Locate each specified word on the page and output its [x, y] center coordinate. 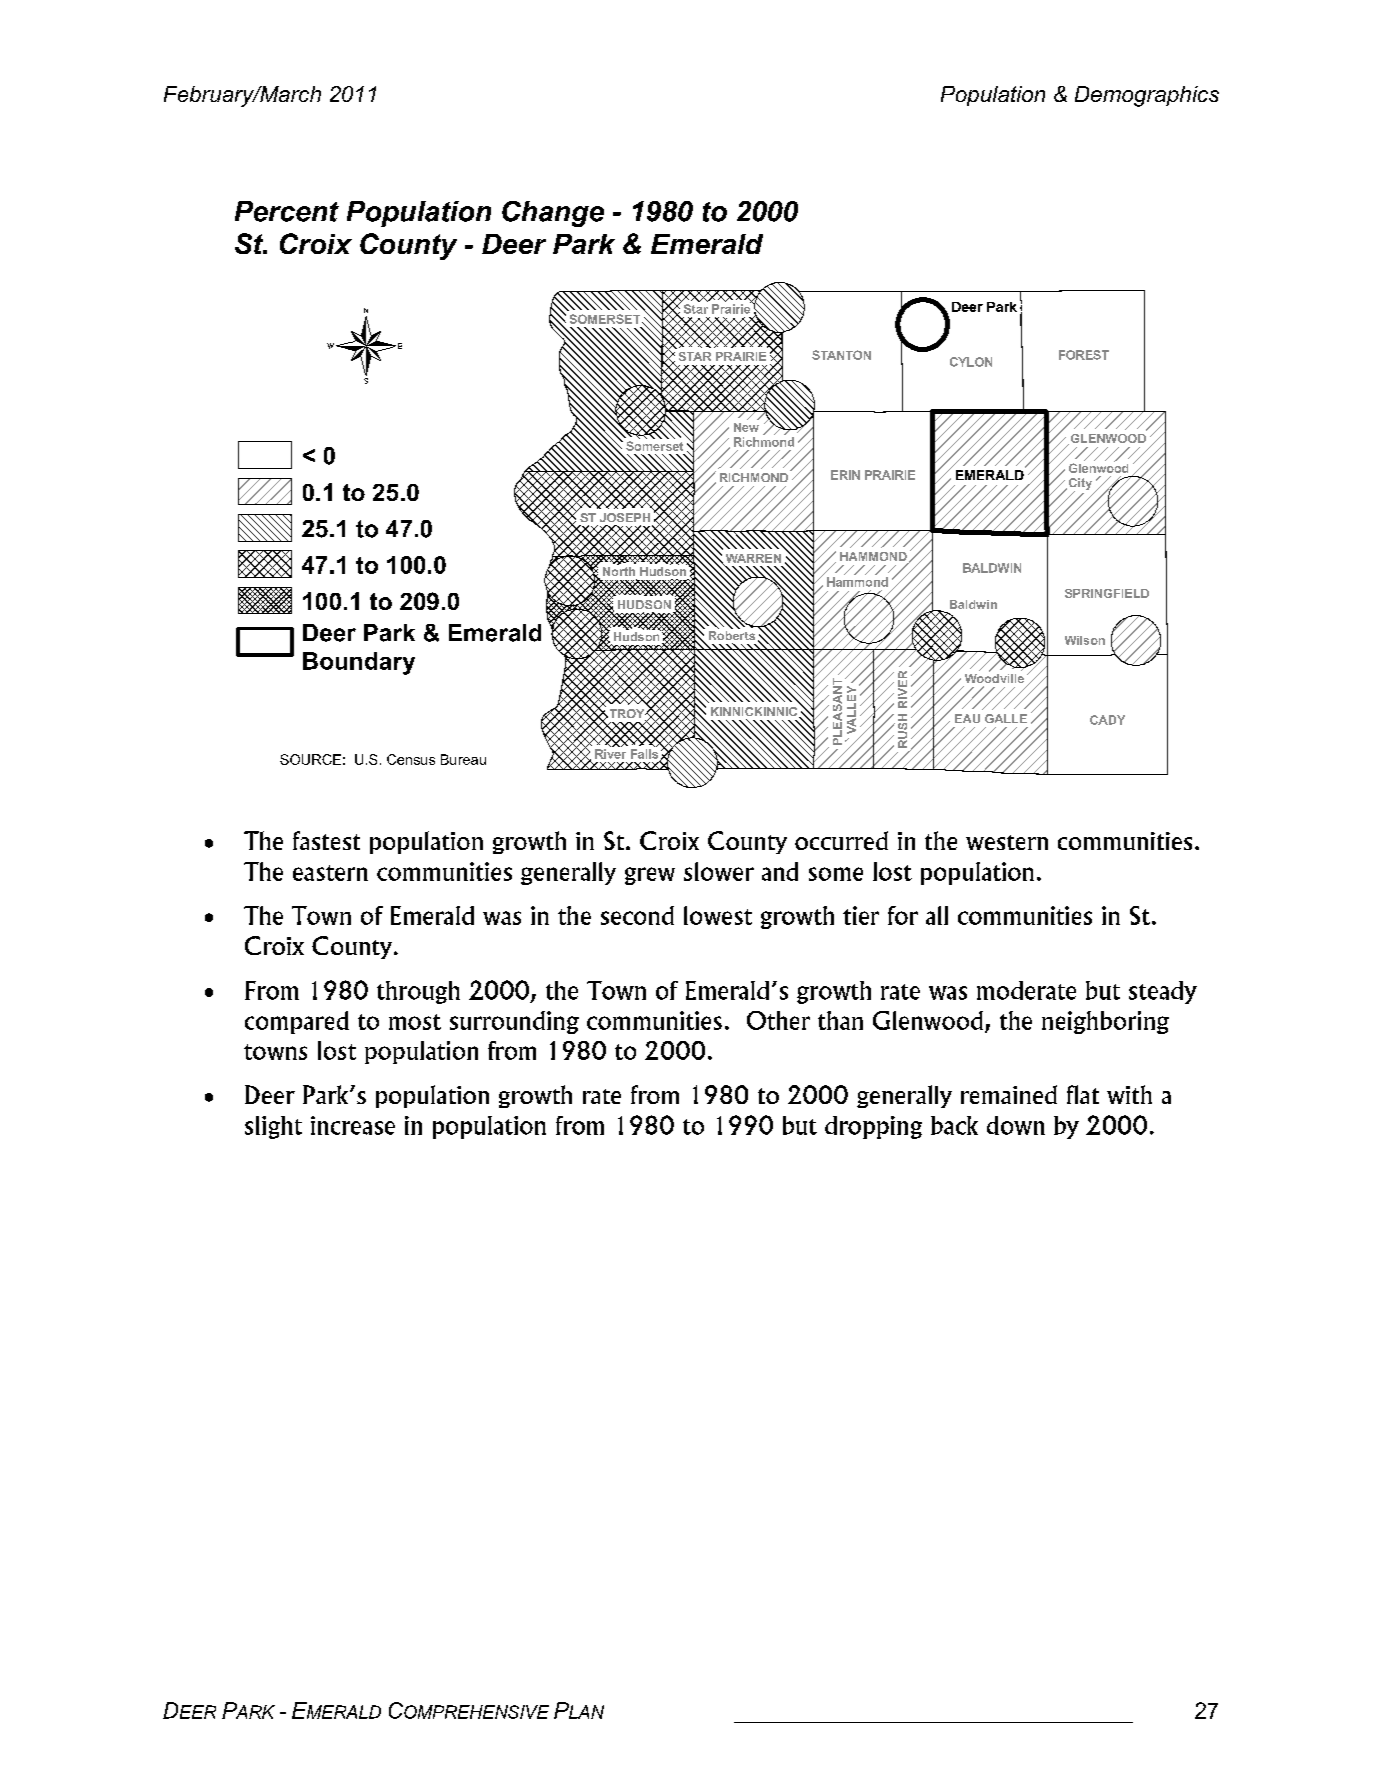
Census [411, 759]
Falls [646, 755]
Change [553, 214]
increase [353, 1125]
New [746, 427]
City [1079, 485]
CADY [1107, 720]
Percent [287, 211]
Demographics [1147, 96]
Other [778, 1020]
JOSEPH [625, 517]
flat [1083, 1094]
